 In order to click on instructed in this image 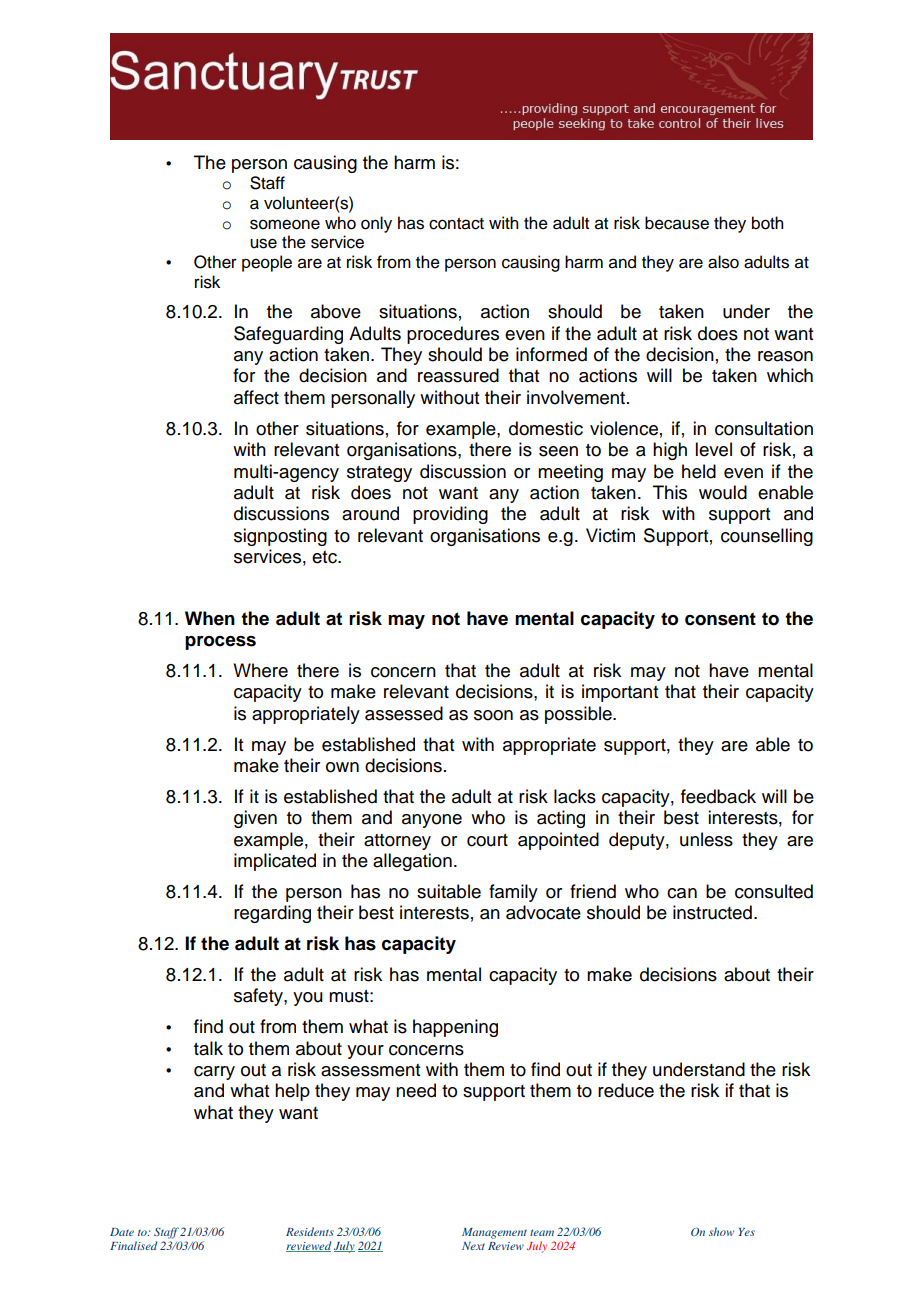, I will do `click(712, 912)`.
